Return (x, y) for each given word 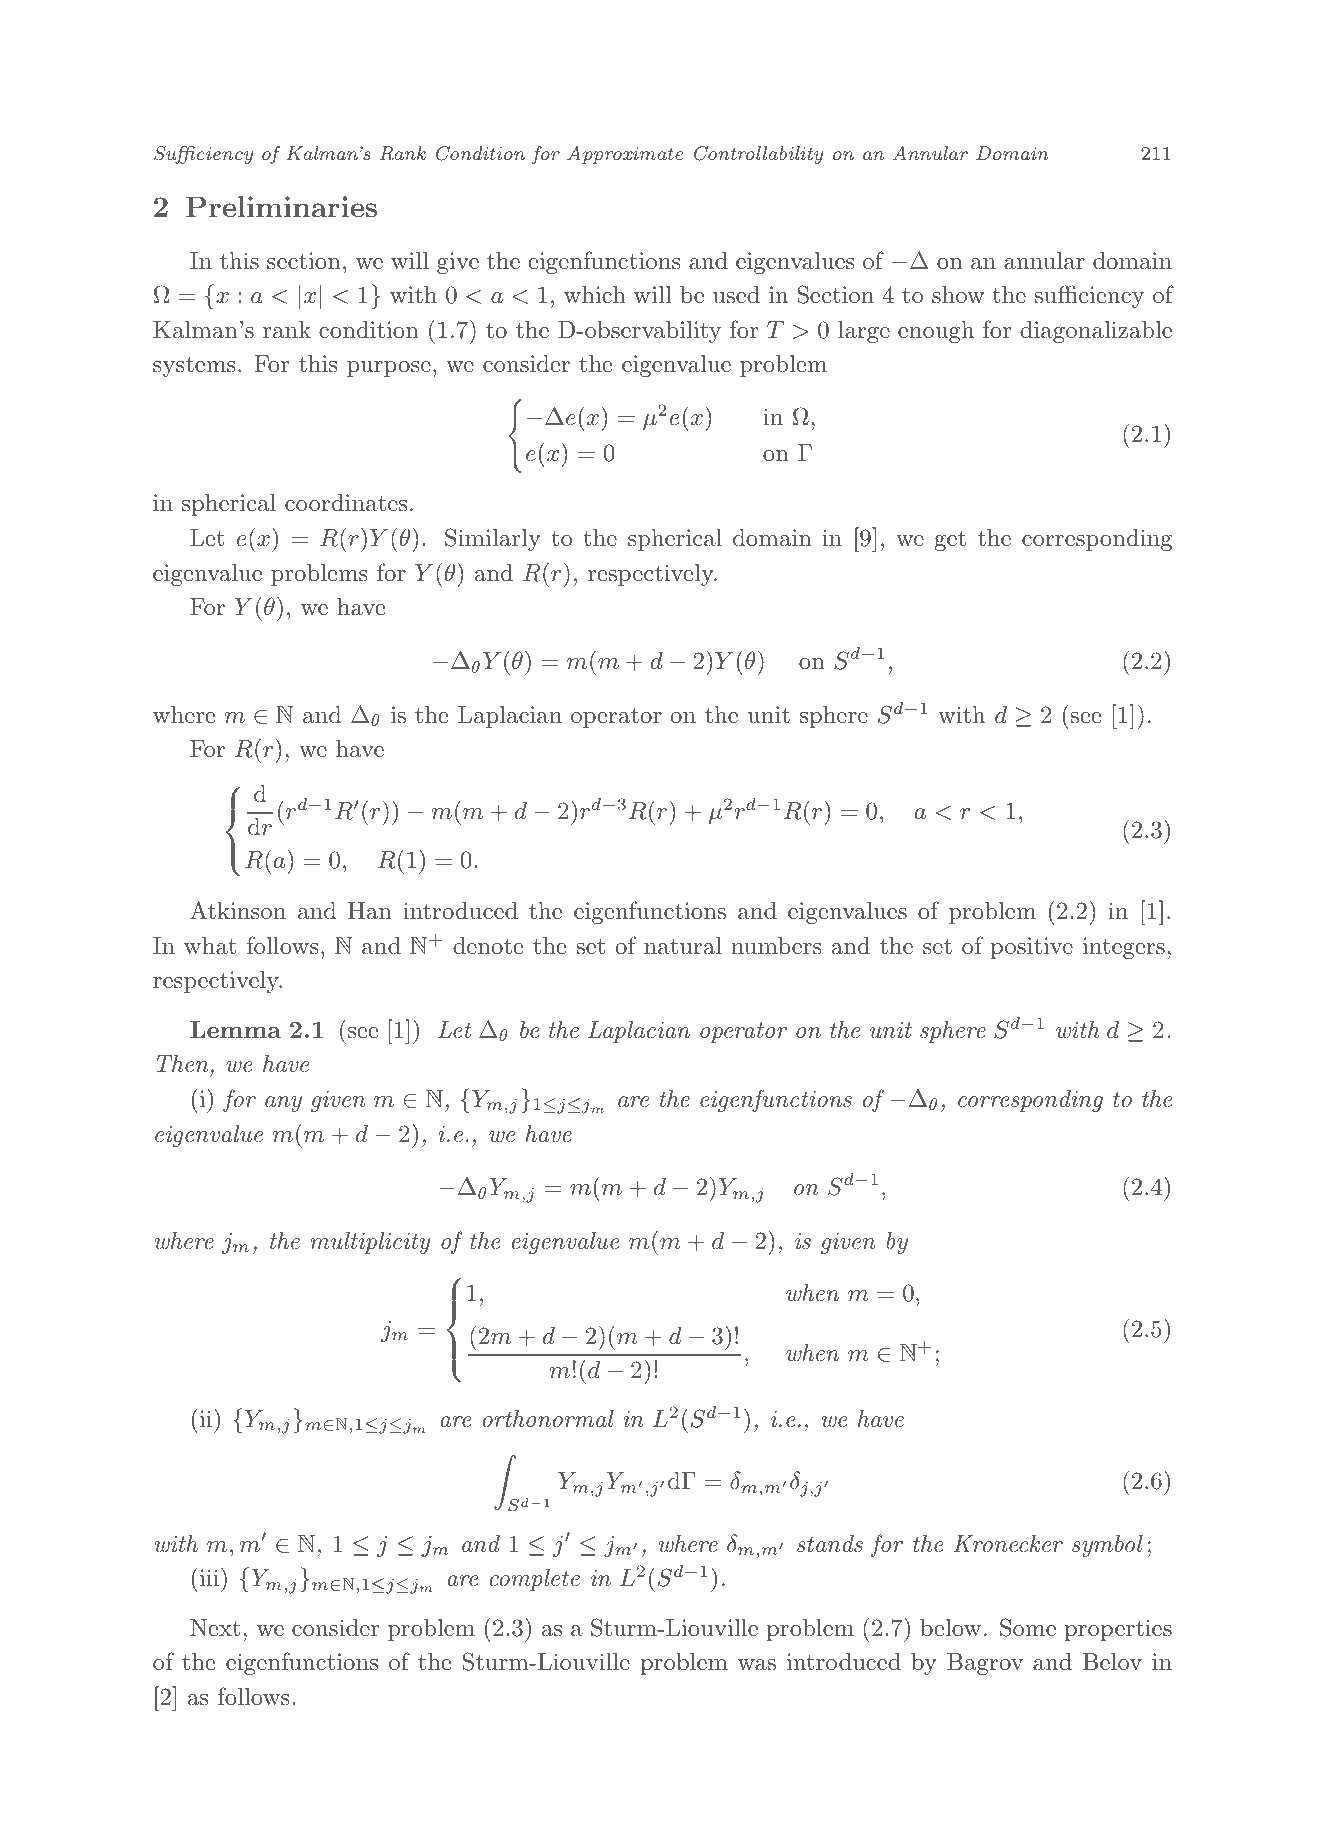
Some (1028, 1627)
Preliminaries (281, 206)
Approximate (625, 155)
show (958, 295)
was (757, 1665)
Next (215, 1628)
